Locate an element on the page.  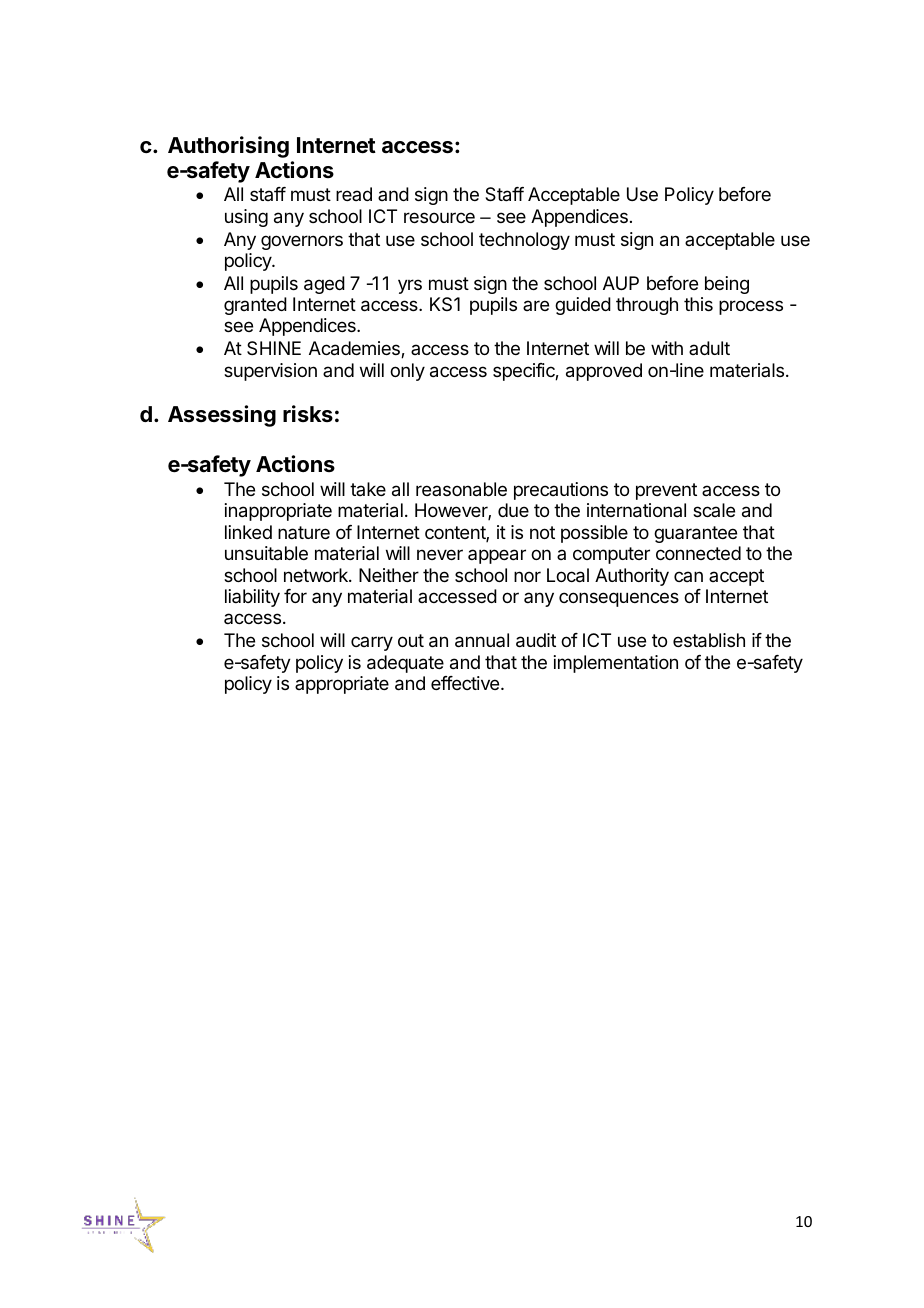
SHINE is located at coordinates (274, 348).
